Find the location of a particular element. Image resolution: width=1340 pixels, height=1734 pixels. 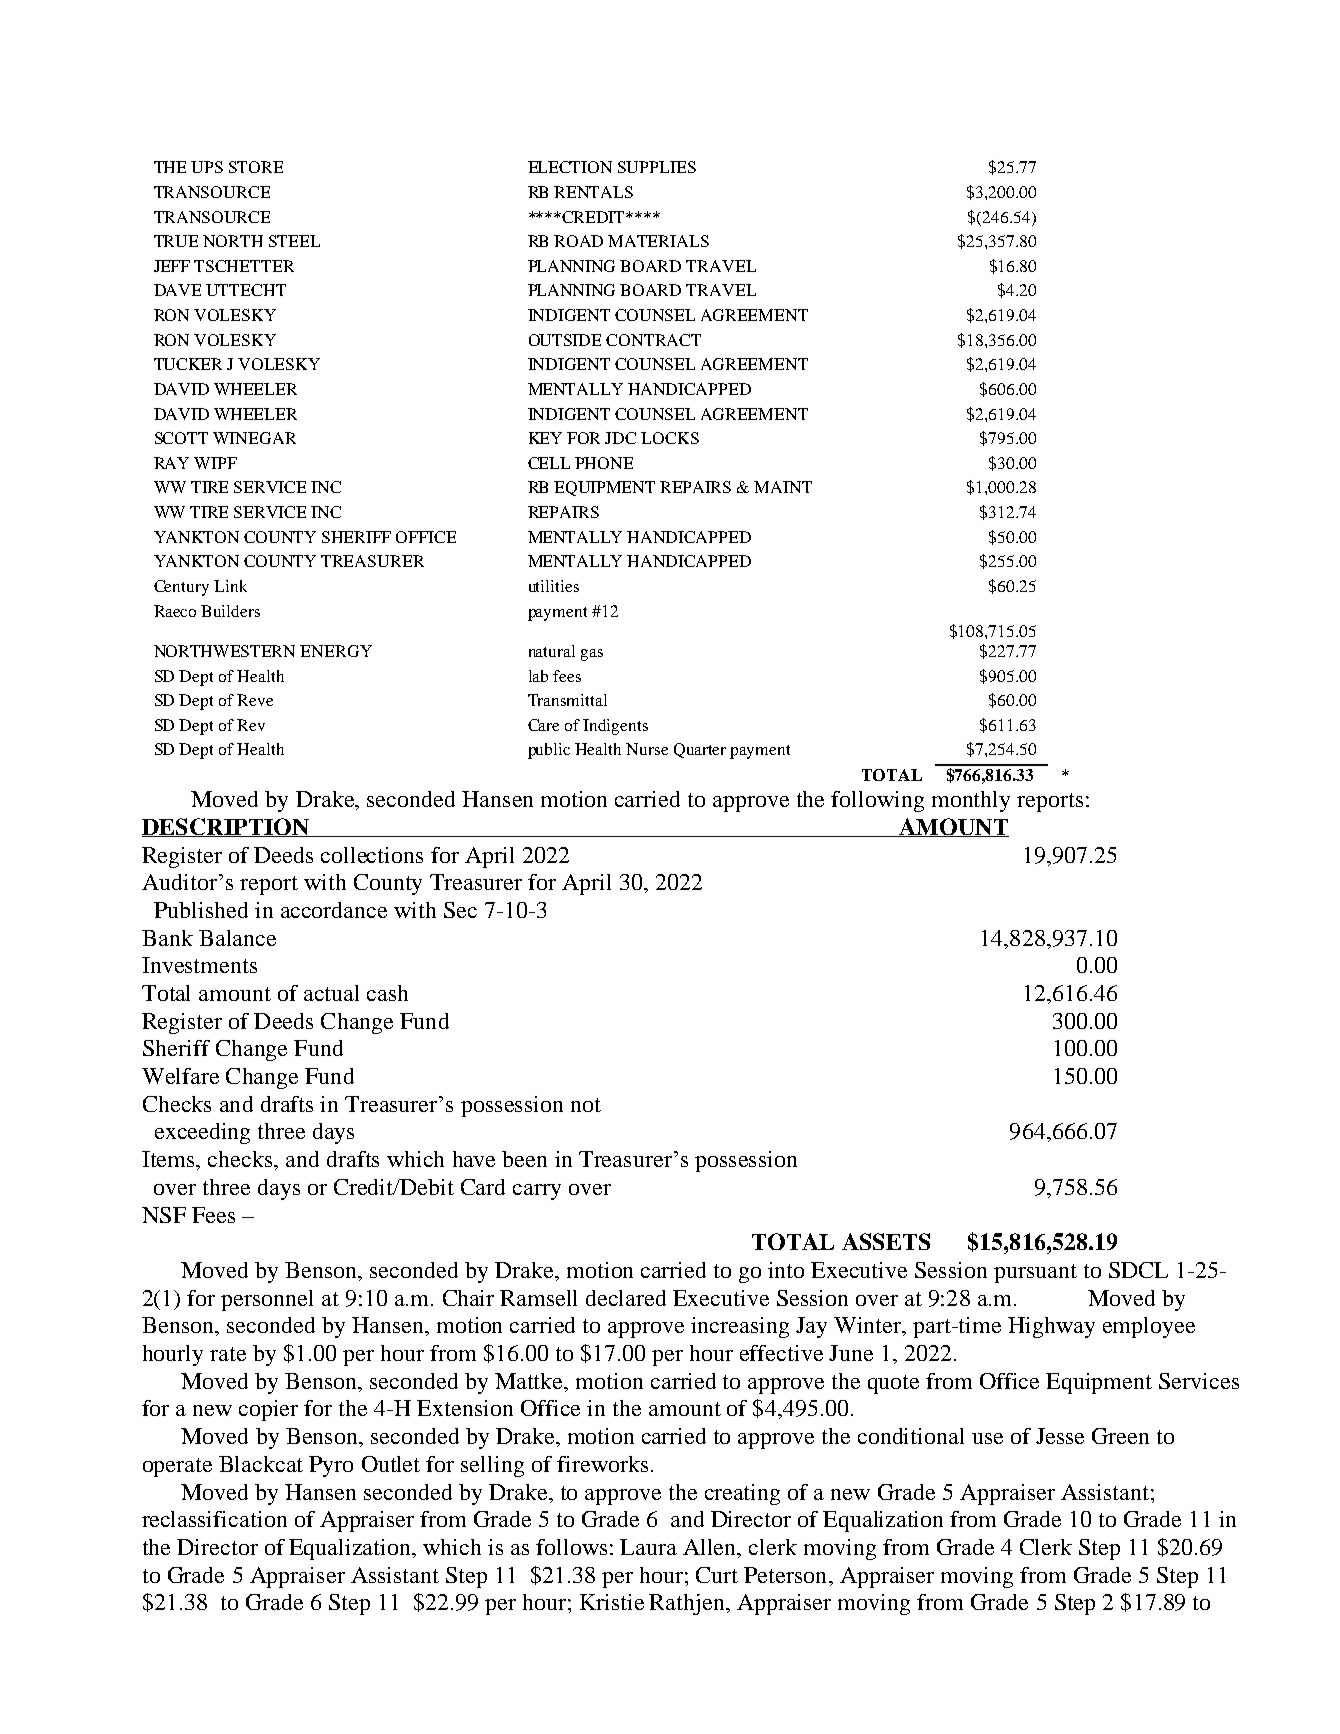

monthly is located at coordinates (971, 801).
